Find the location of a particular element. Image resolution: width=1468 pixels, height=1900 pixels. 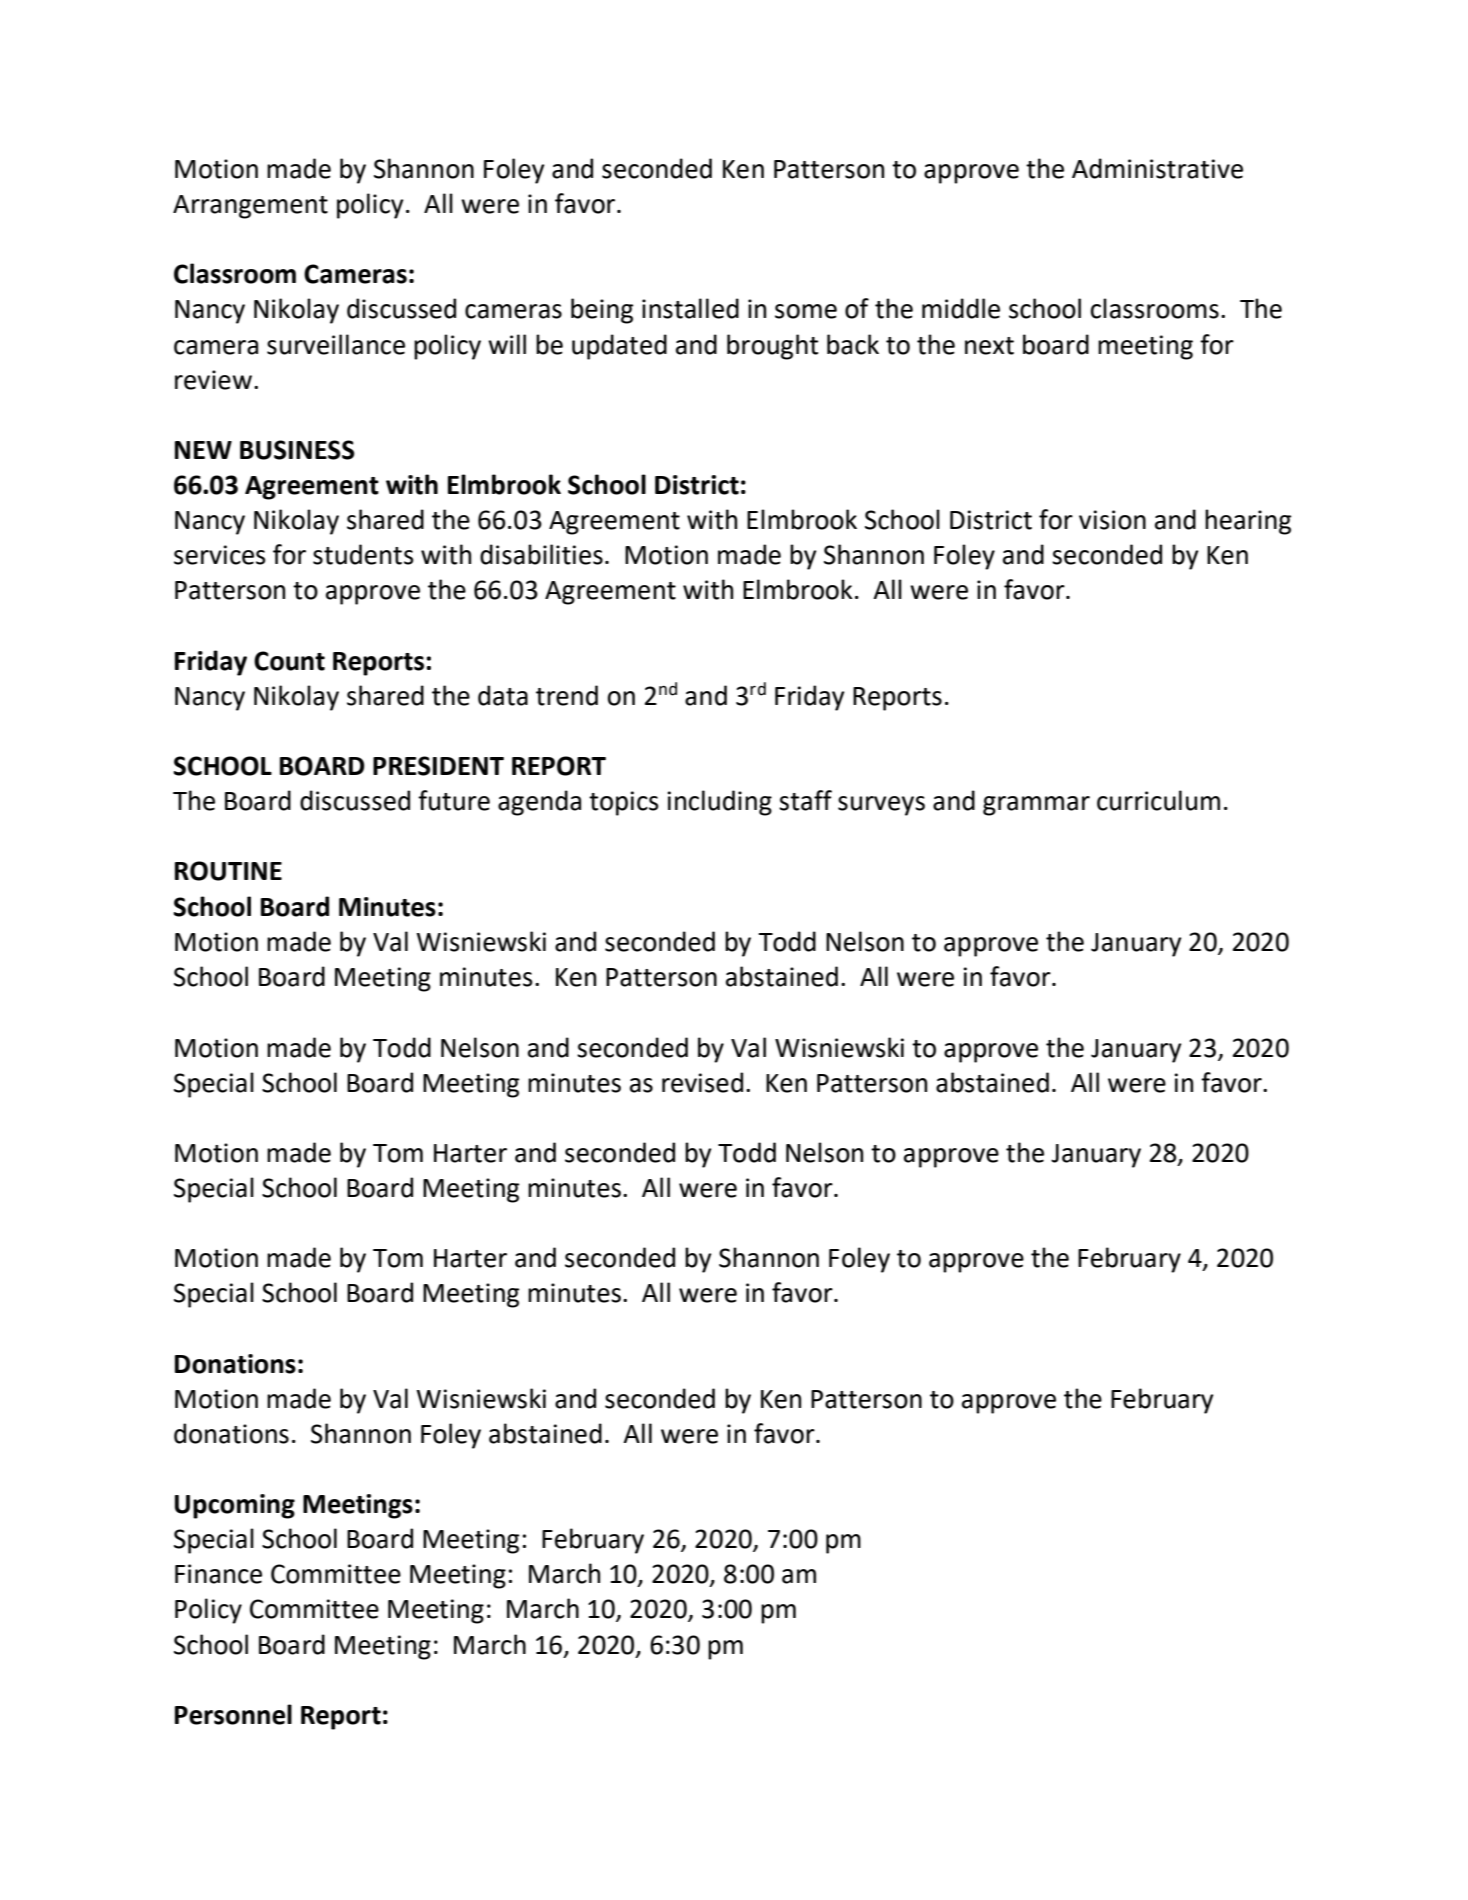

revised is located at coordinates (702, 1082).
